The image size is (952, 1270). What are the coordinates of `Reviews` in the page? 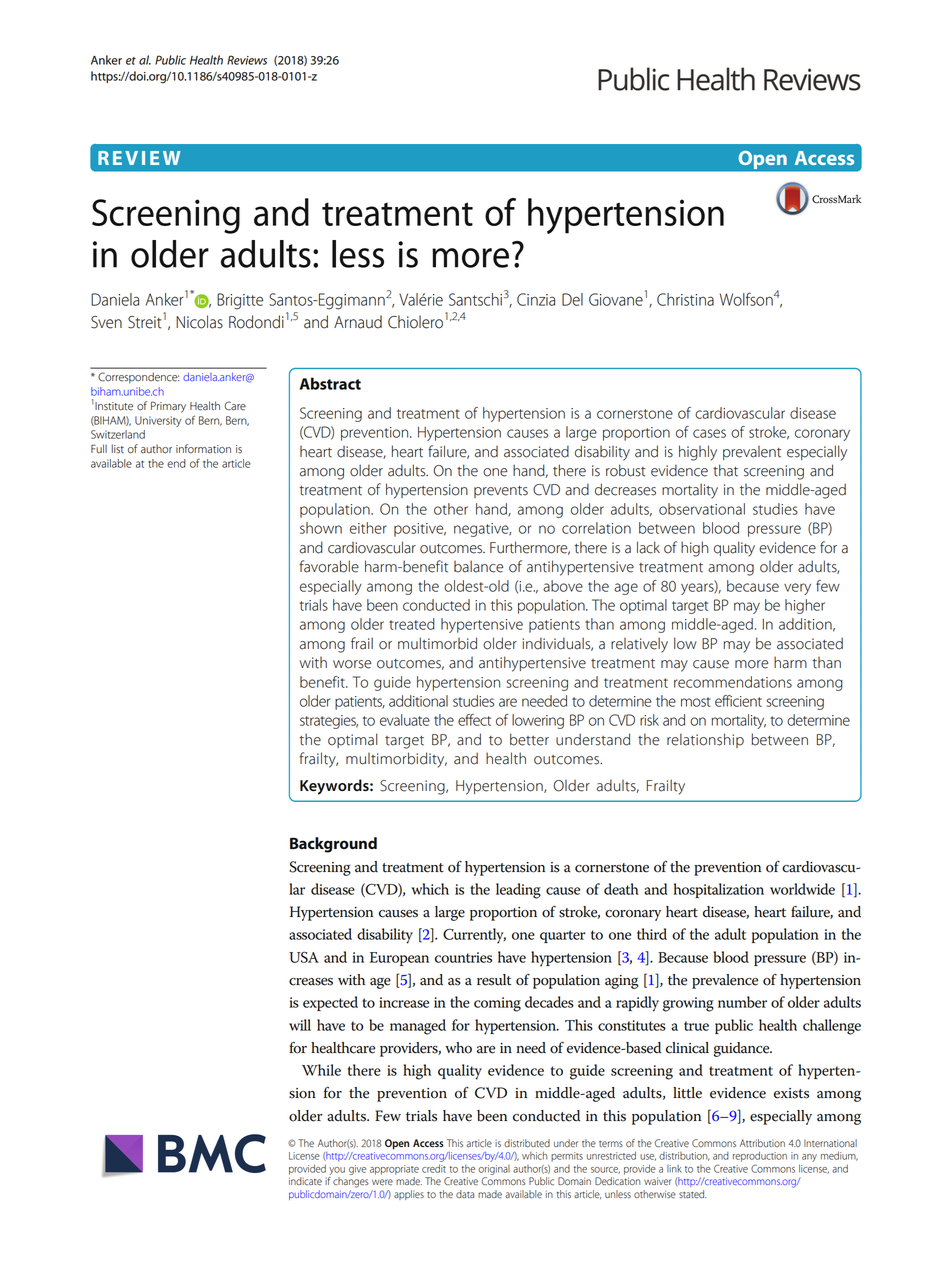 It's located at (247, 60).
